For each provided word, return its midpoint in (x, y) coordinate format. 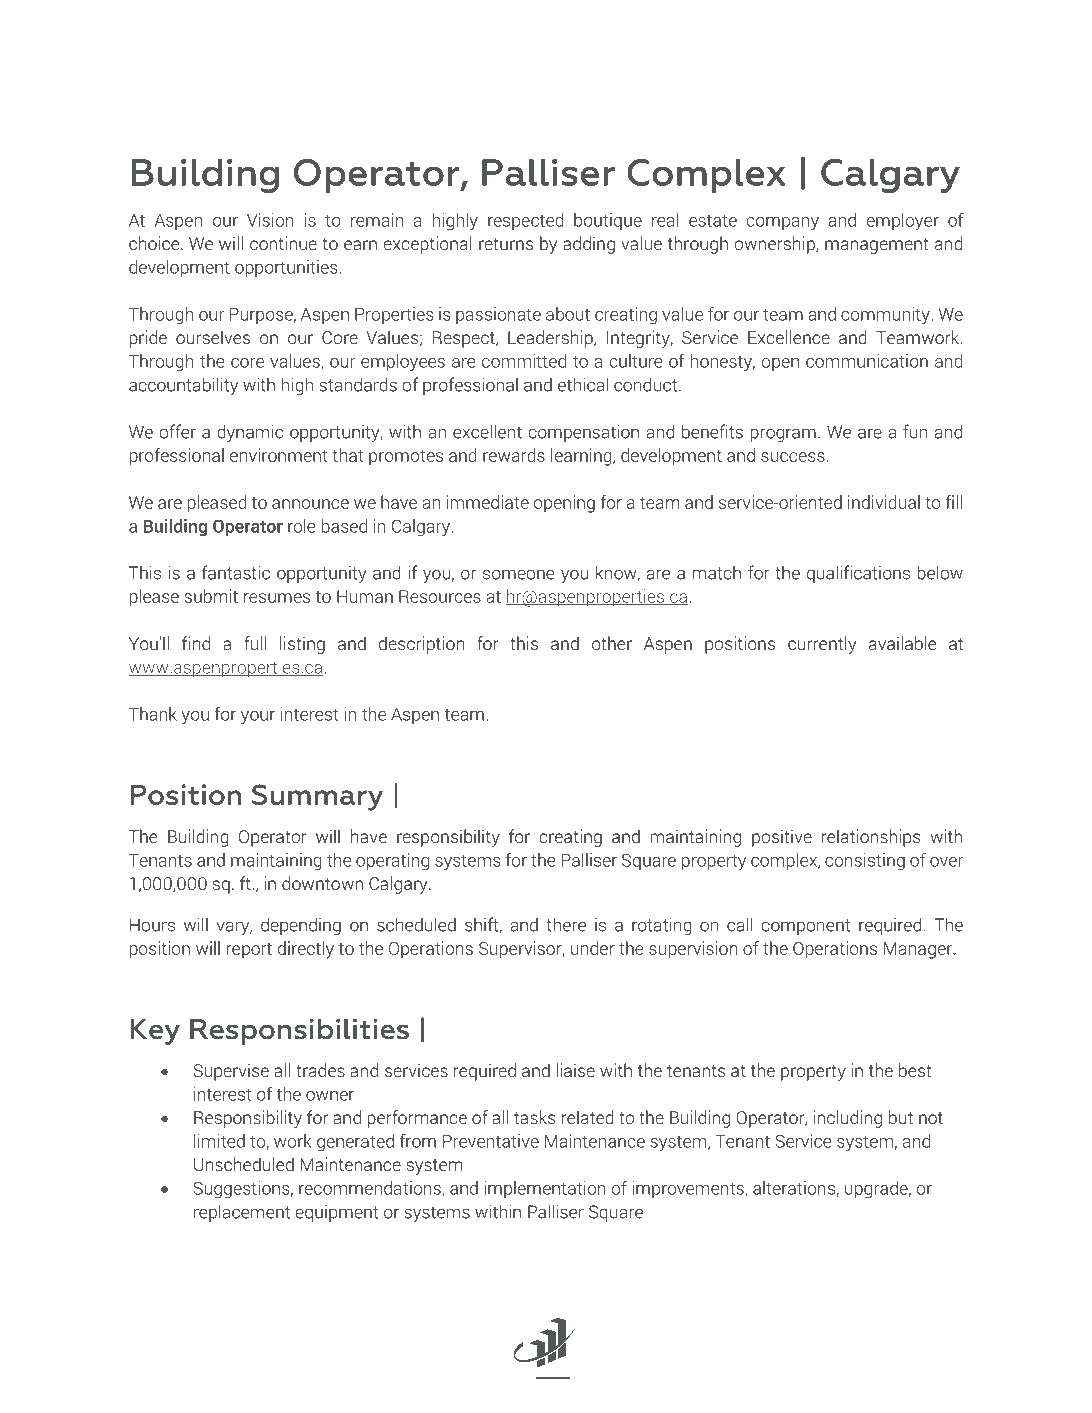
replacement (242, 1213)
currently (822, 645)
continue (283, 243)
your (258, 718)
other (612, 643)
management (877, 246)
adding (589, 245)
